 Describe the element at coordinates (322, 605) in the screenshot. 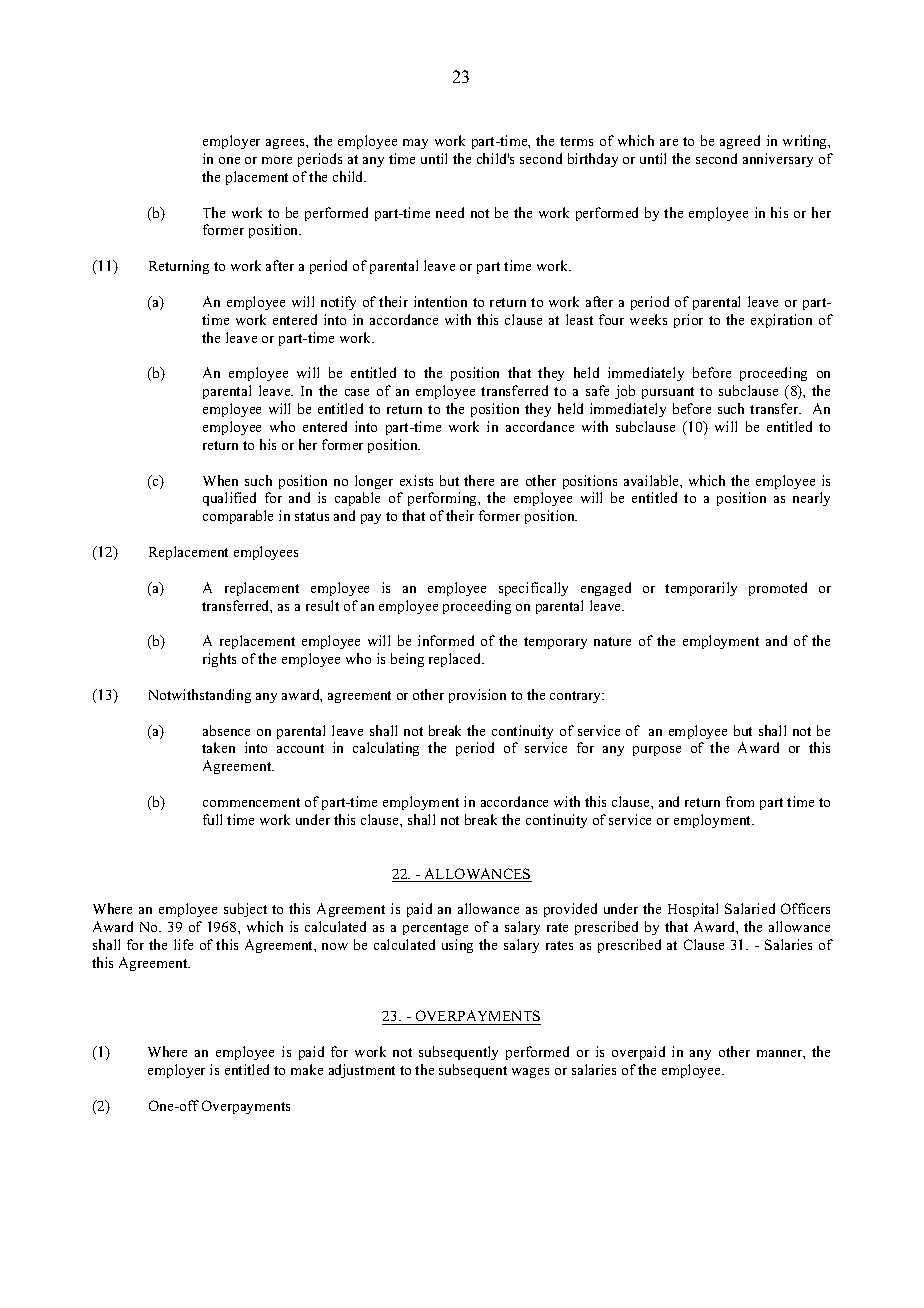

I see `result` at that location.
